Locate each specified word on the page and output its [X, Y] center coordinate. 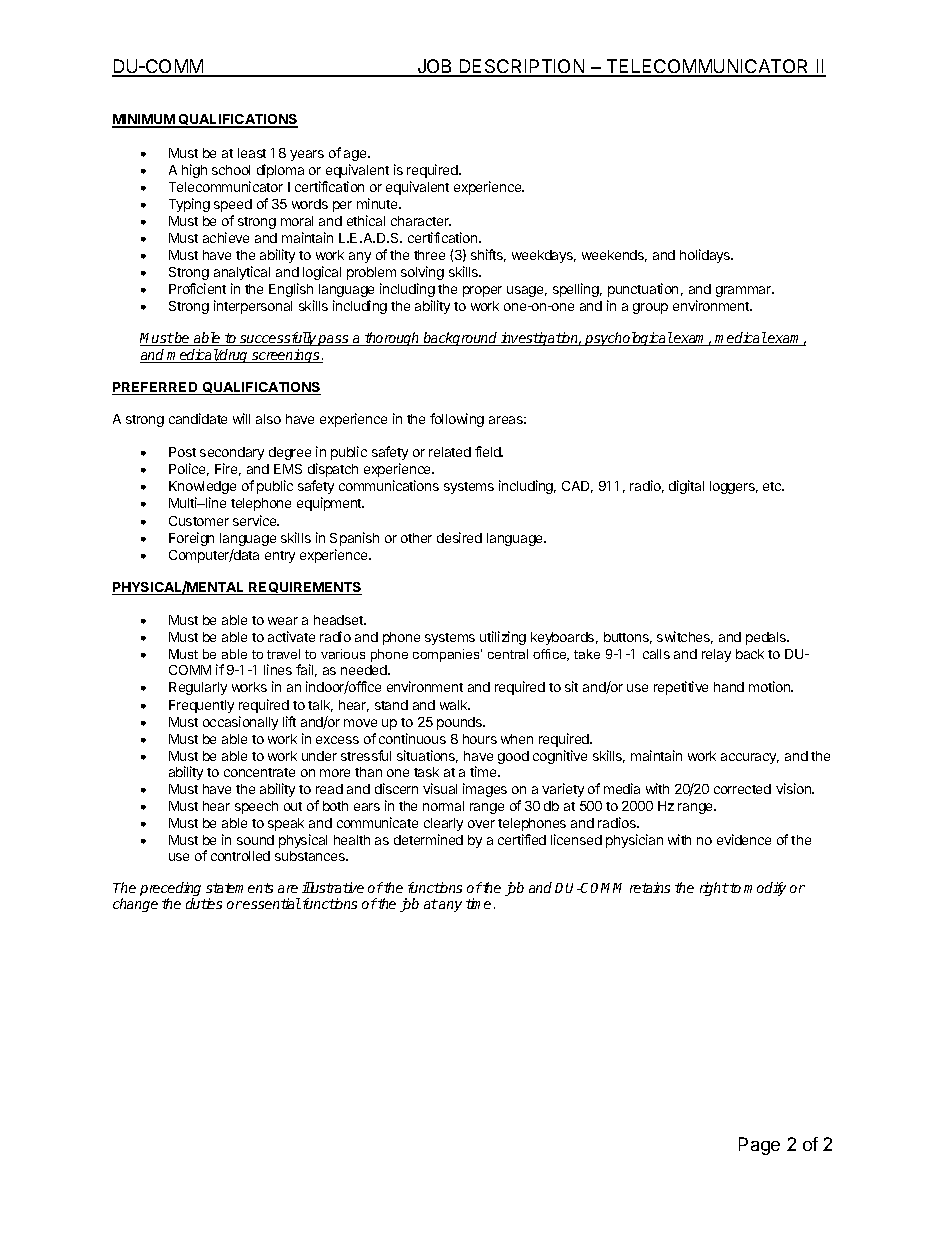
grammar [745, 291]
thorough [392, 339]
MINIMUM [144, 121]
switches [685, 637]
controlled [240, 856]
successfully [278, 339]
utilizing [503, 638]
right [714, 889]
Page [759, 1146]
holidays [706, 256]
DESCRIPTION [522, 67]
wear [283, 621]
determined [428, 839]
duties [204, 903]
